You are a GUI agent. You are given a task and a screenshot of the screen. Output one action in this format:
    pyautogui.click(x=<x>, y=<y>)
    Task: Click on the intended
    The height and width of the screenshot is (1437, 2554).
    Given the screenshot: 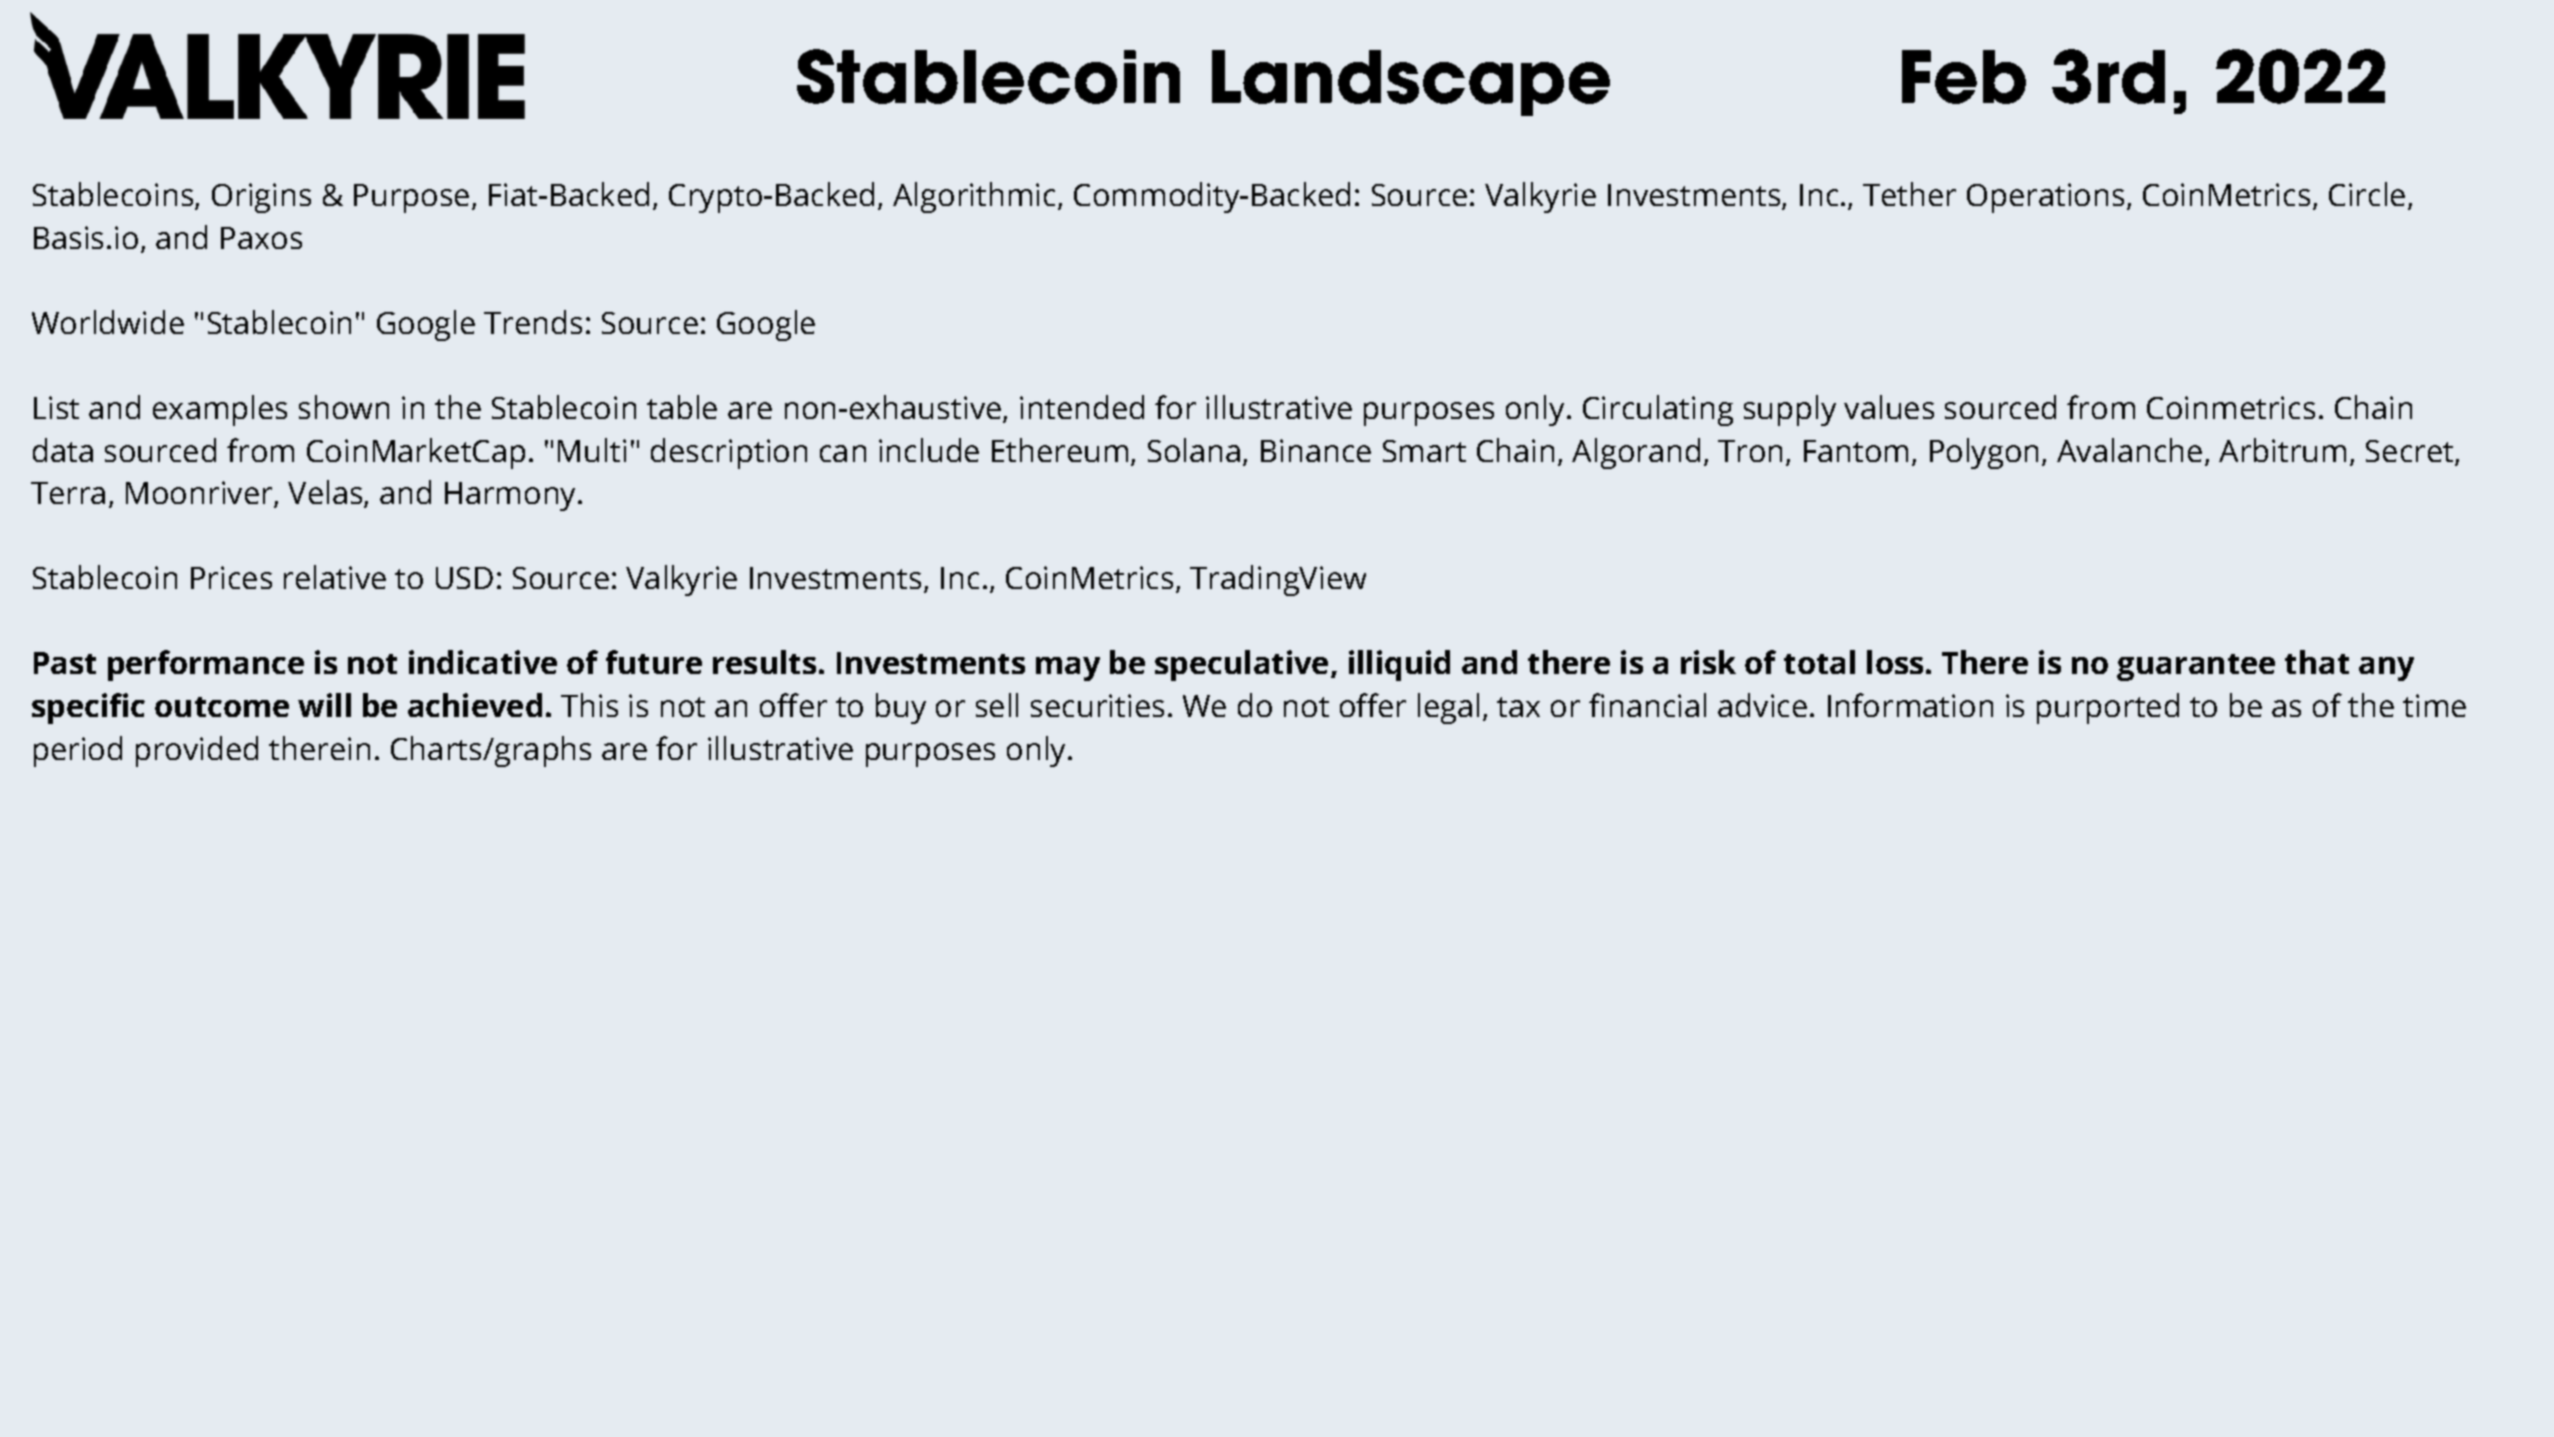 What is the action you would take?
    pyautogui.click(x=1082, y=407)
